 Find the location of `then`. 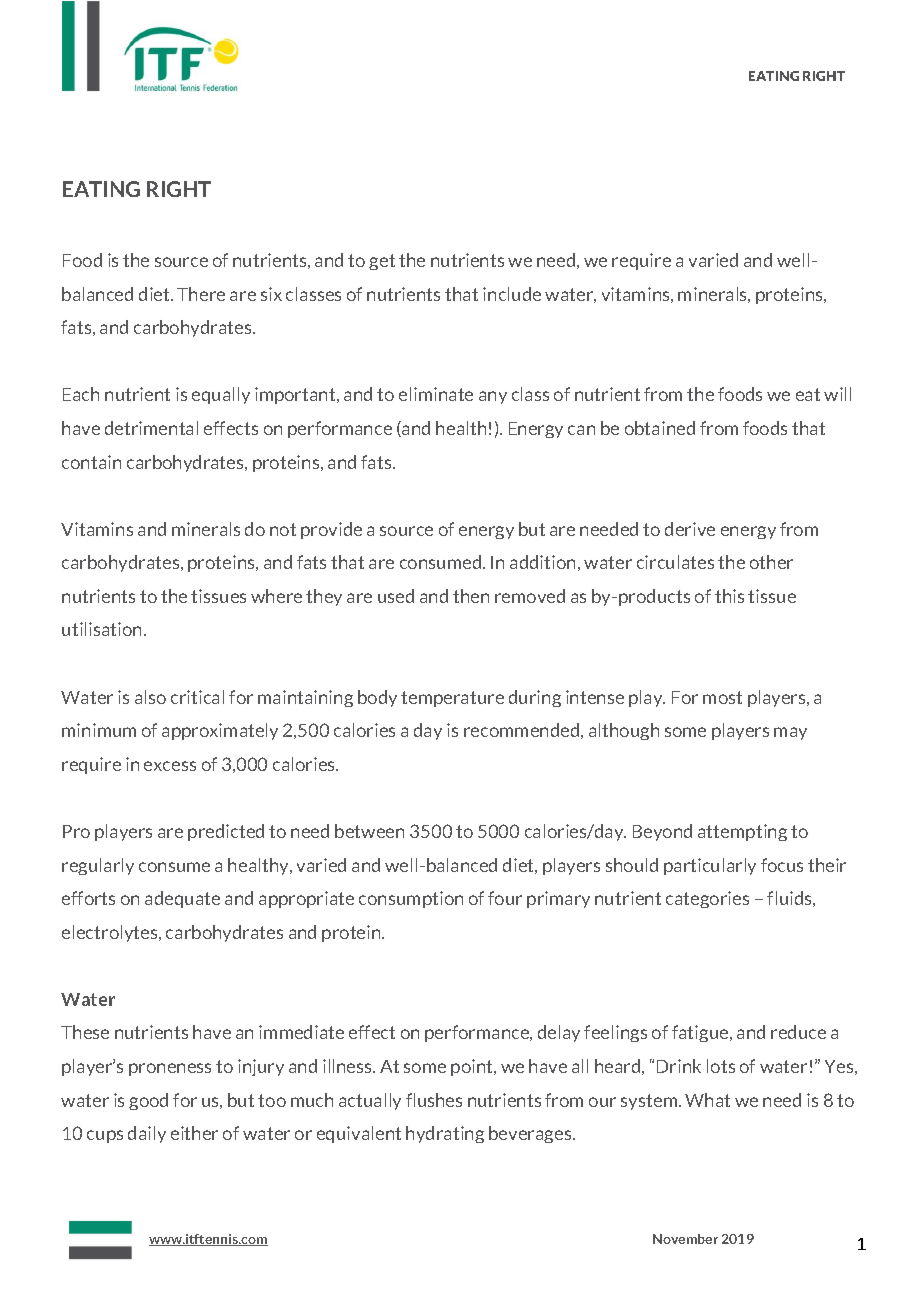

then is located at coordinates (471, 596).
